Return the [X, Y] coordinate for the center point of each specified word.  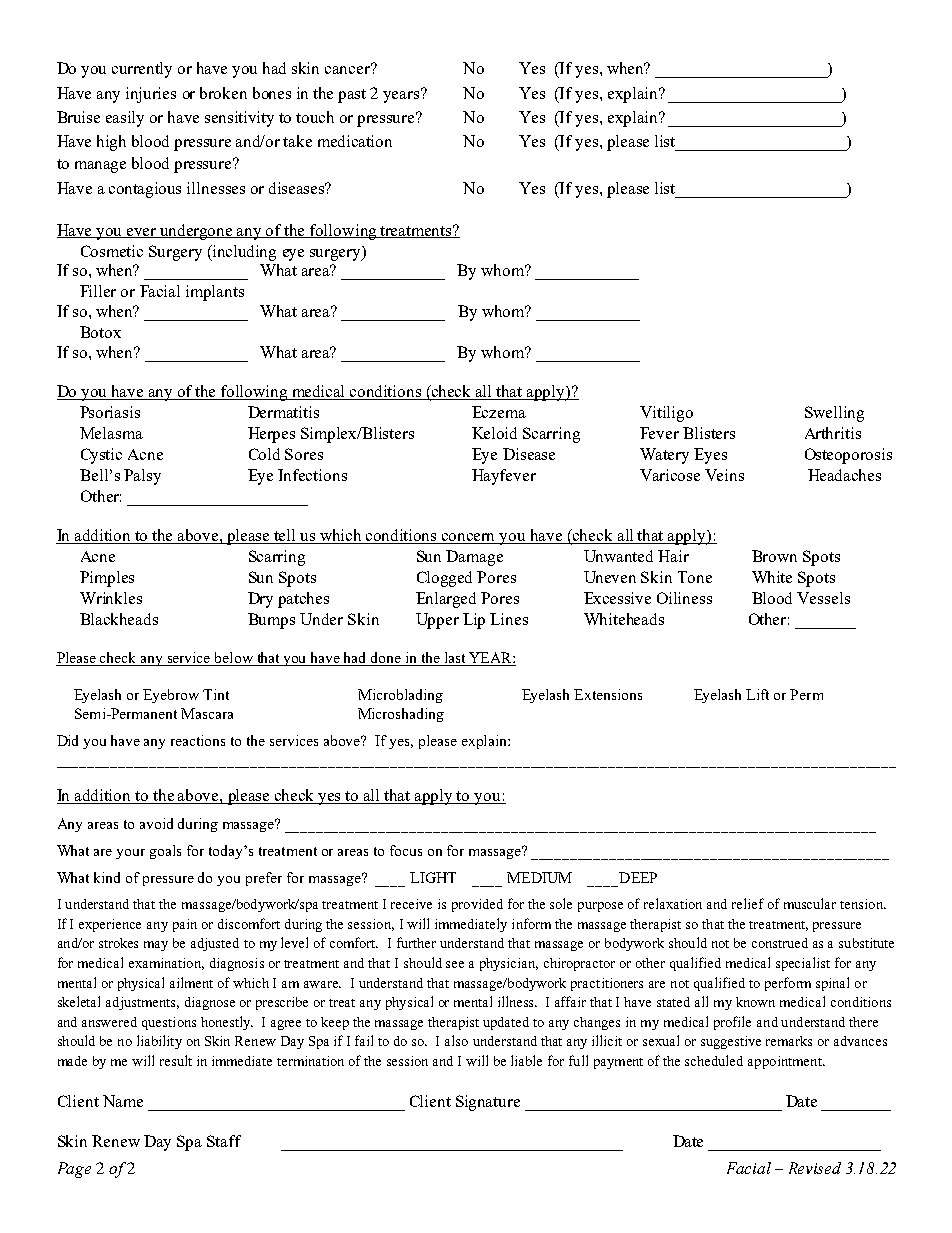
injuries [151, 95]
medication [355, 141]
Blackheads [119, 619]
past [352, 96]
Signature [488, 1103]
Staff [224, 1141]
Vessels [823, 598]
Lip [474, 621]
